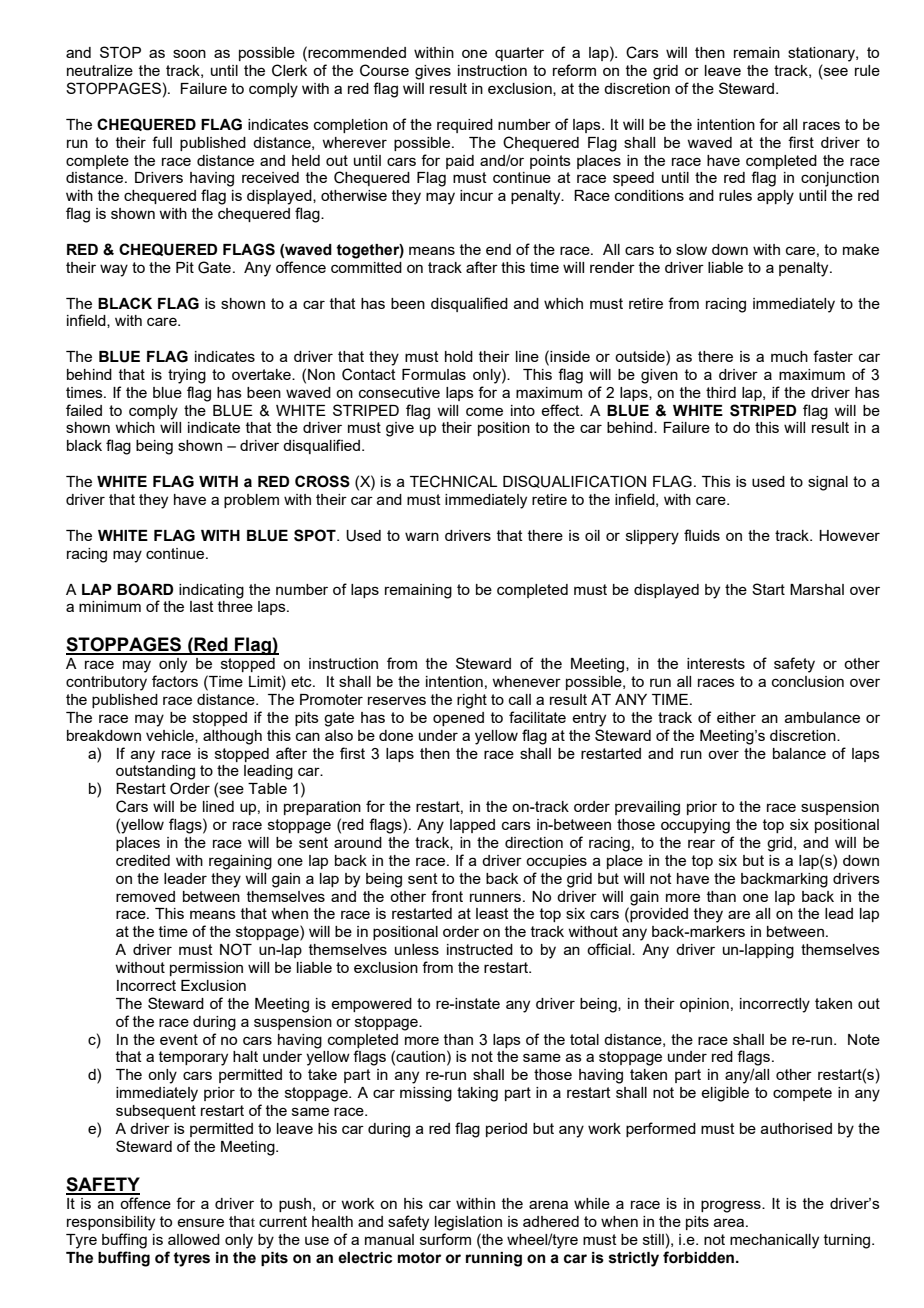 This screenshot has height=1308, width=924. What do you see at coordinates (840, 179) in the screenshot?
I see `conjunction` at bounding box center [840, 179].
